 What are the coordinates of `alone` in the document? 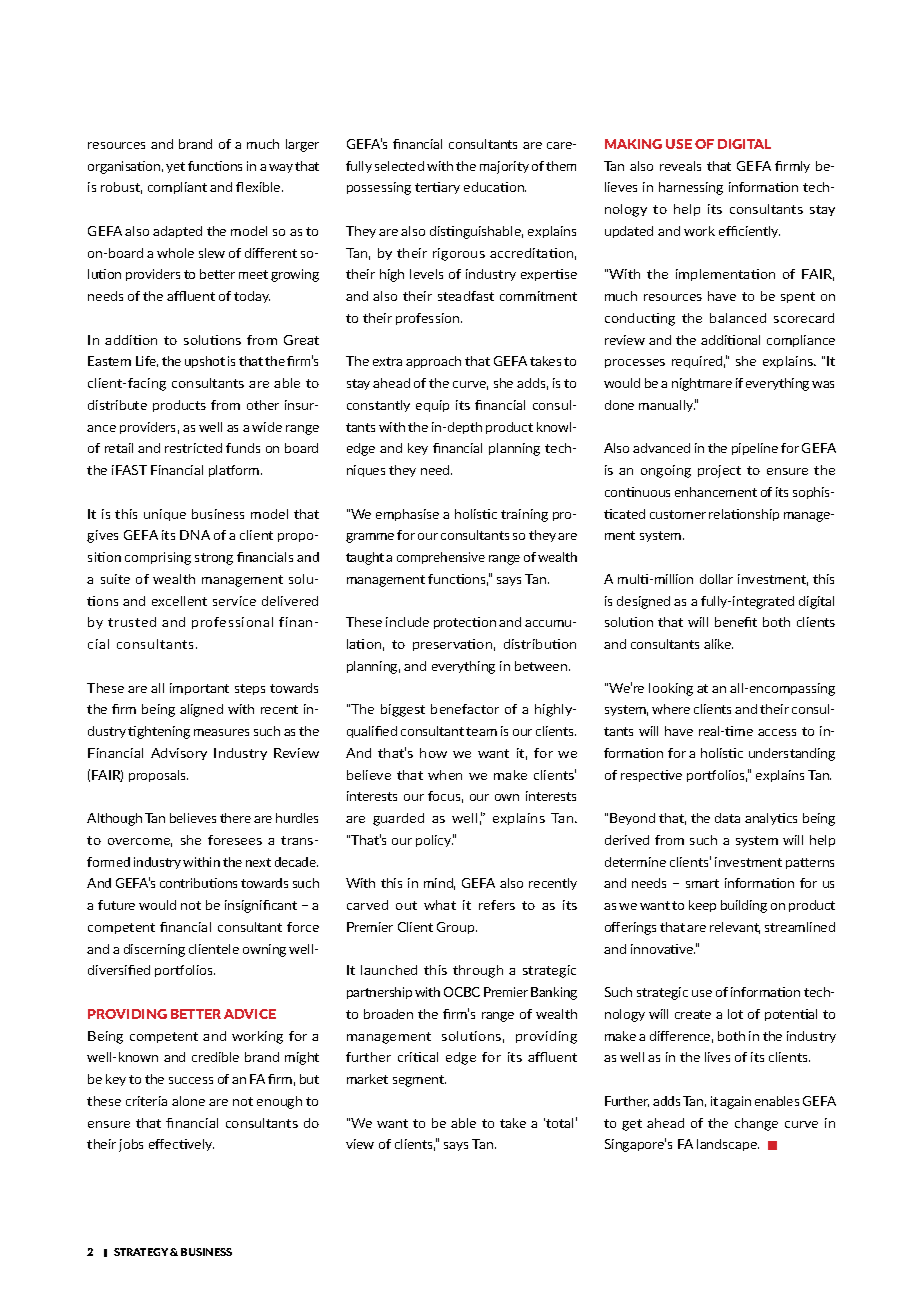 It's located at (188, 1101).
